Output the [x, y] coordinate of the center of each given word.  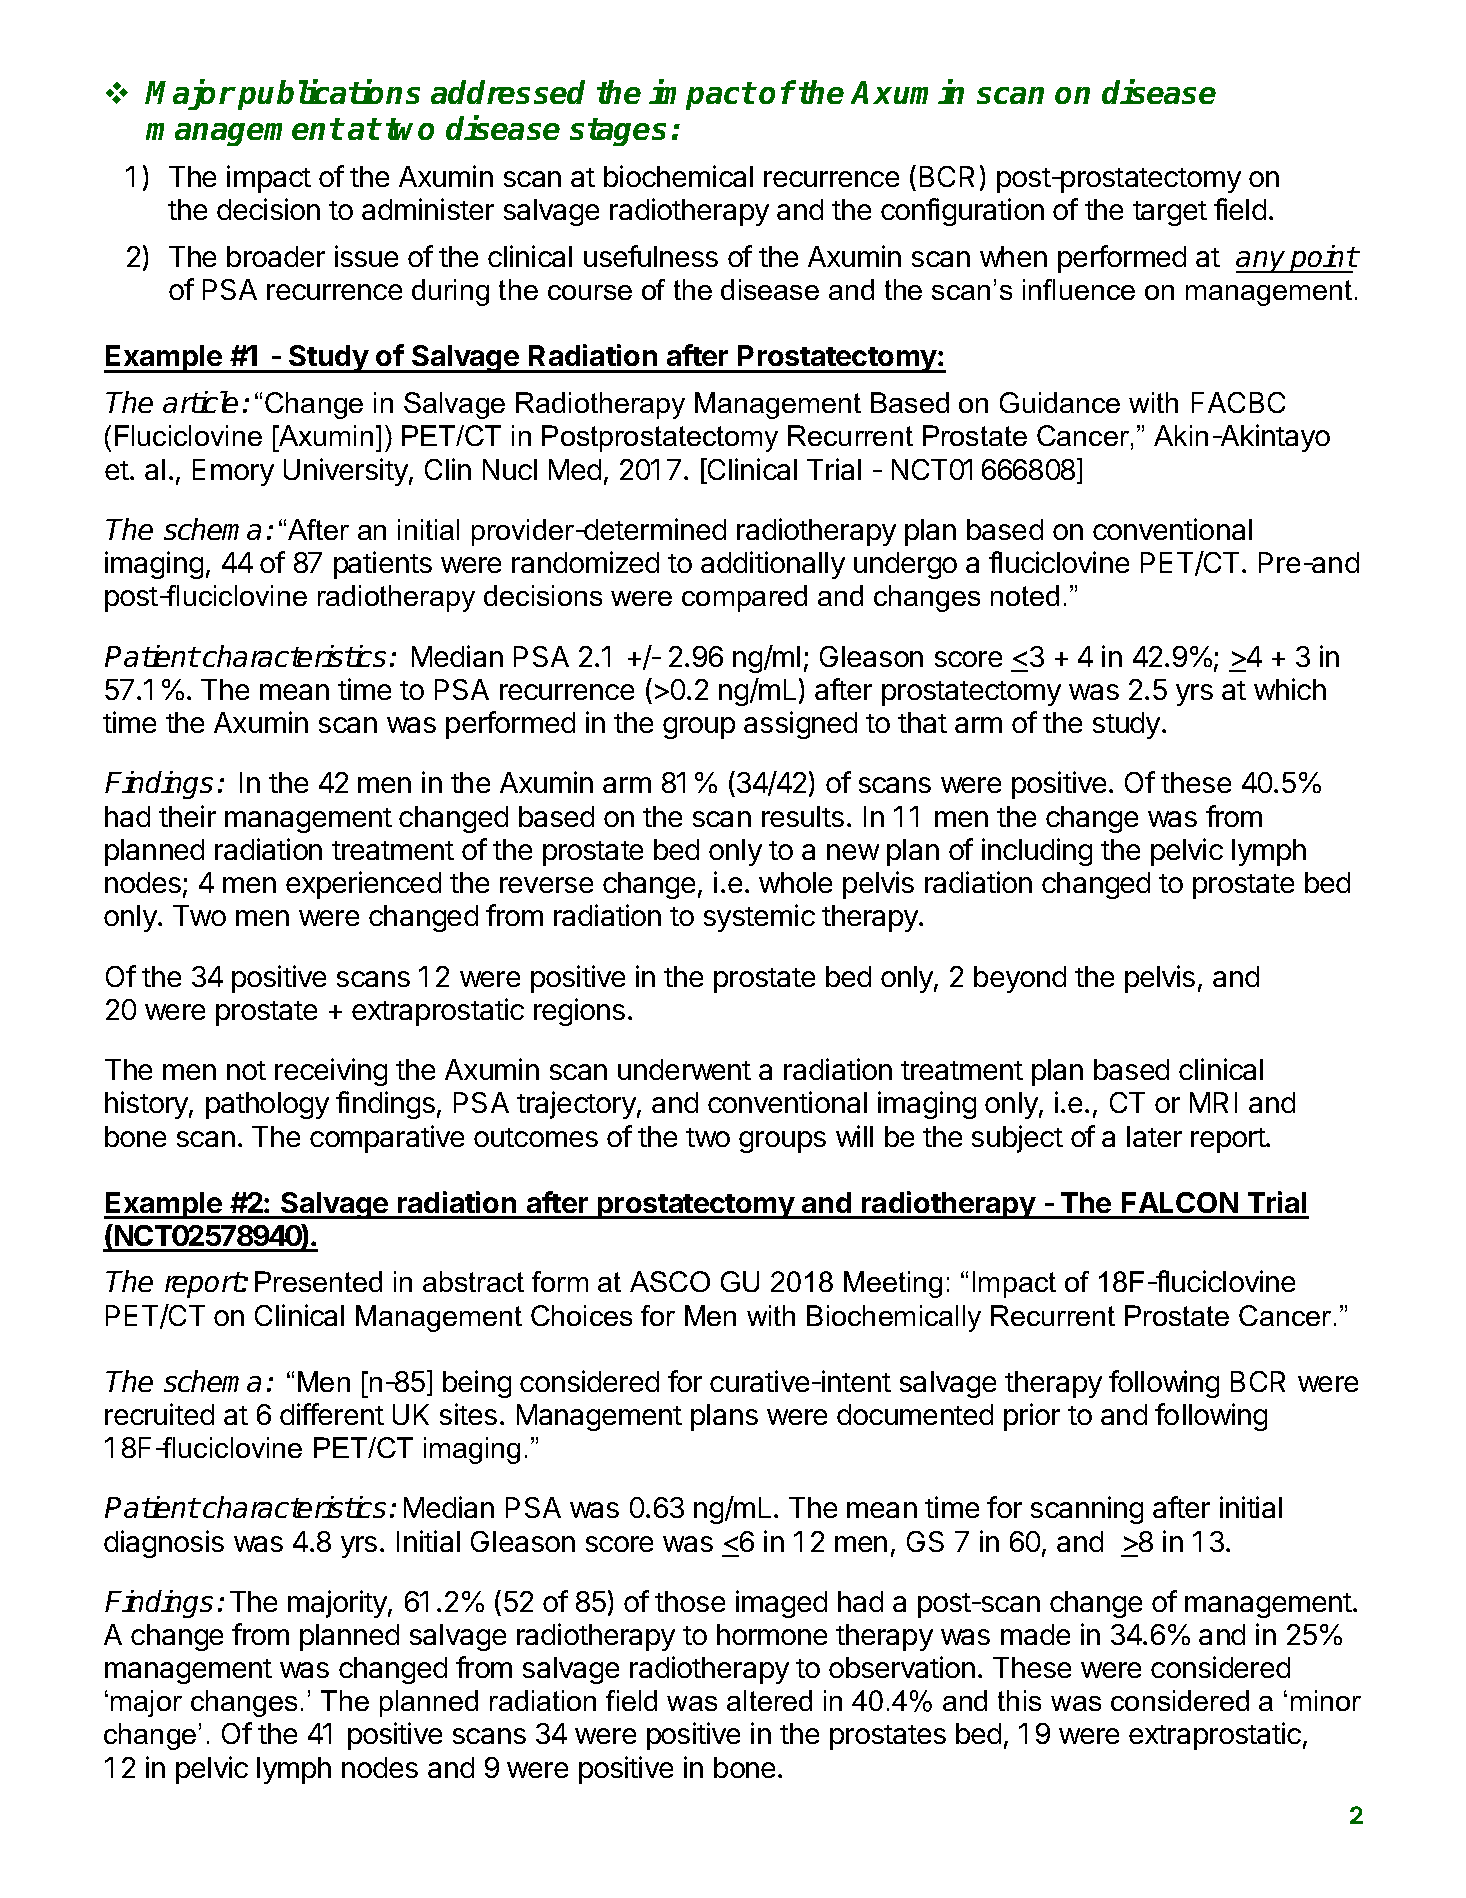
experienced [363, 885]
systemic [759, 918]
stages [618, 132]
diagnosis [164, 1544]
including [1037, 852]
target [1170, 213]
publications [329, 95]
